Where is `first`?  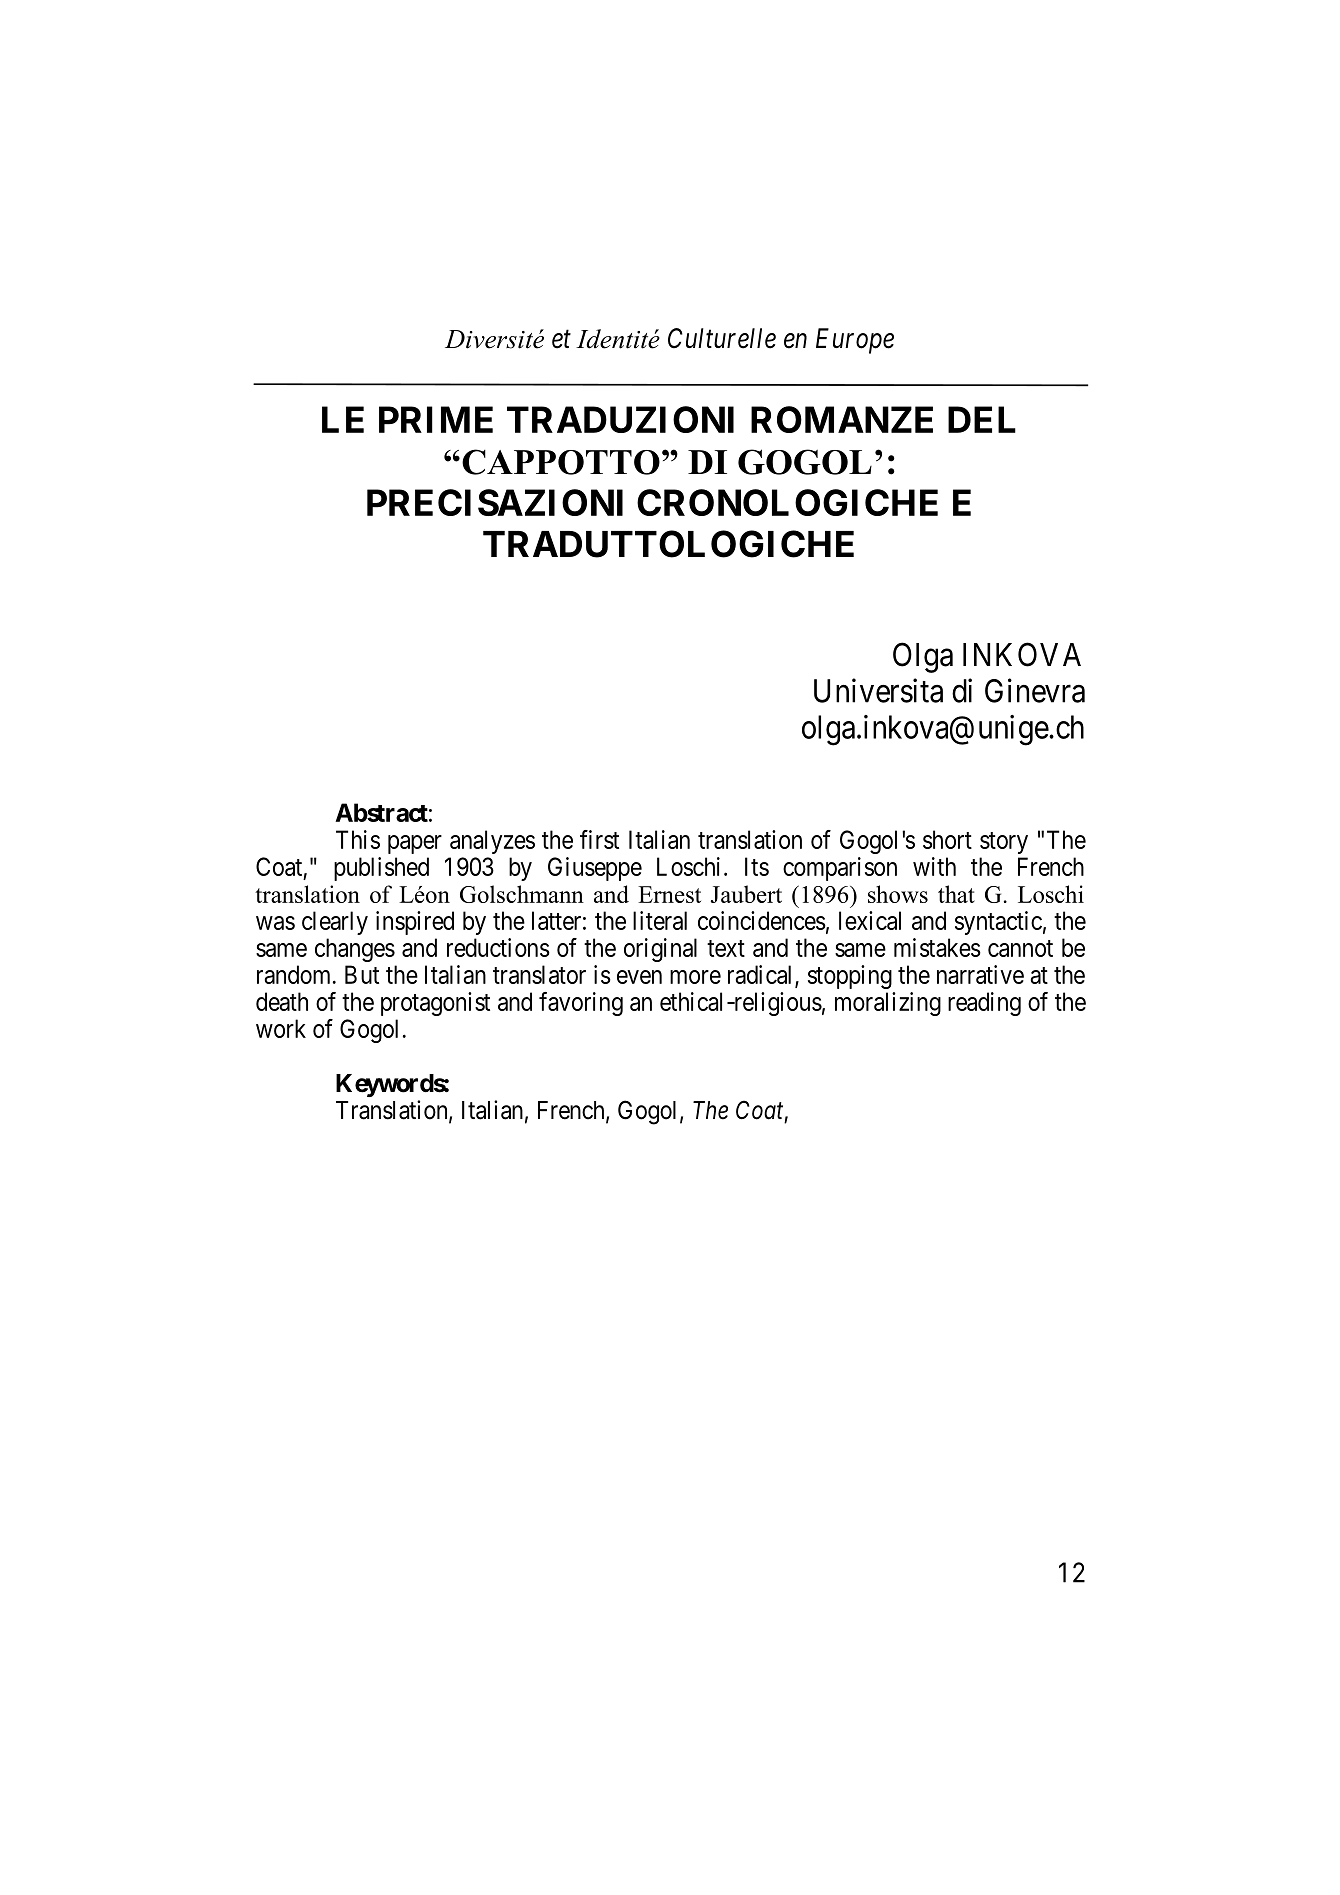
first is located at coordinates (599, 839).
